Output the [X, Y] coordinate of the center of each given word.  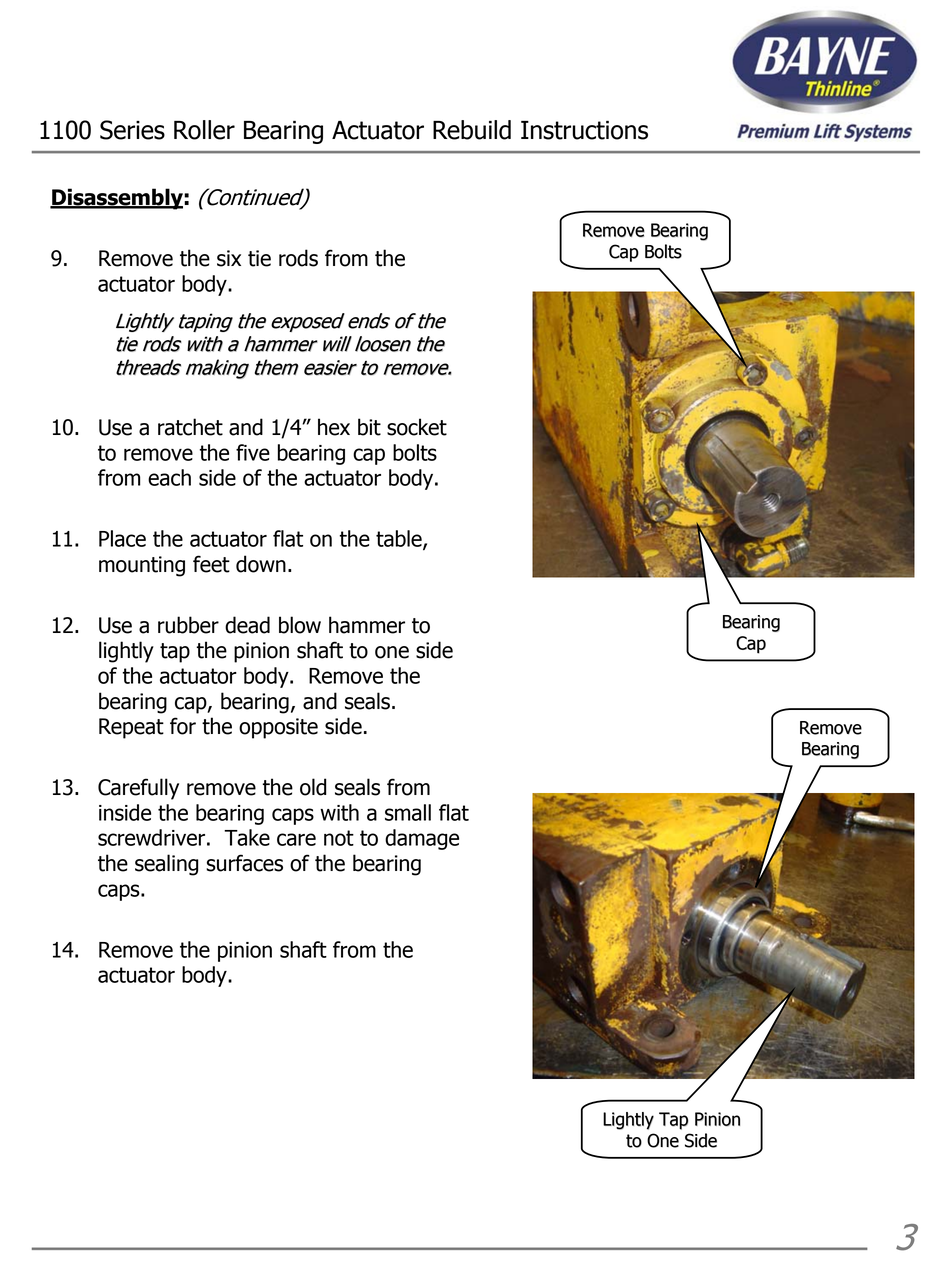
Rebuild [472, 130]
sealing [167, 865]
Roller [204, 130]
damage [422, 839]
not [339, 838]
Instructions [584, 130]
